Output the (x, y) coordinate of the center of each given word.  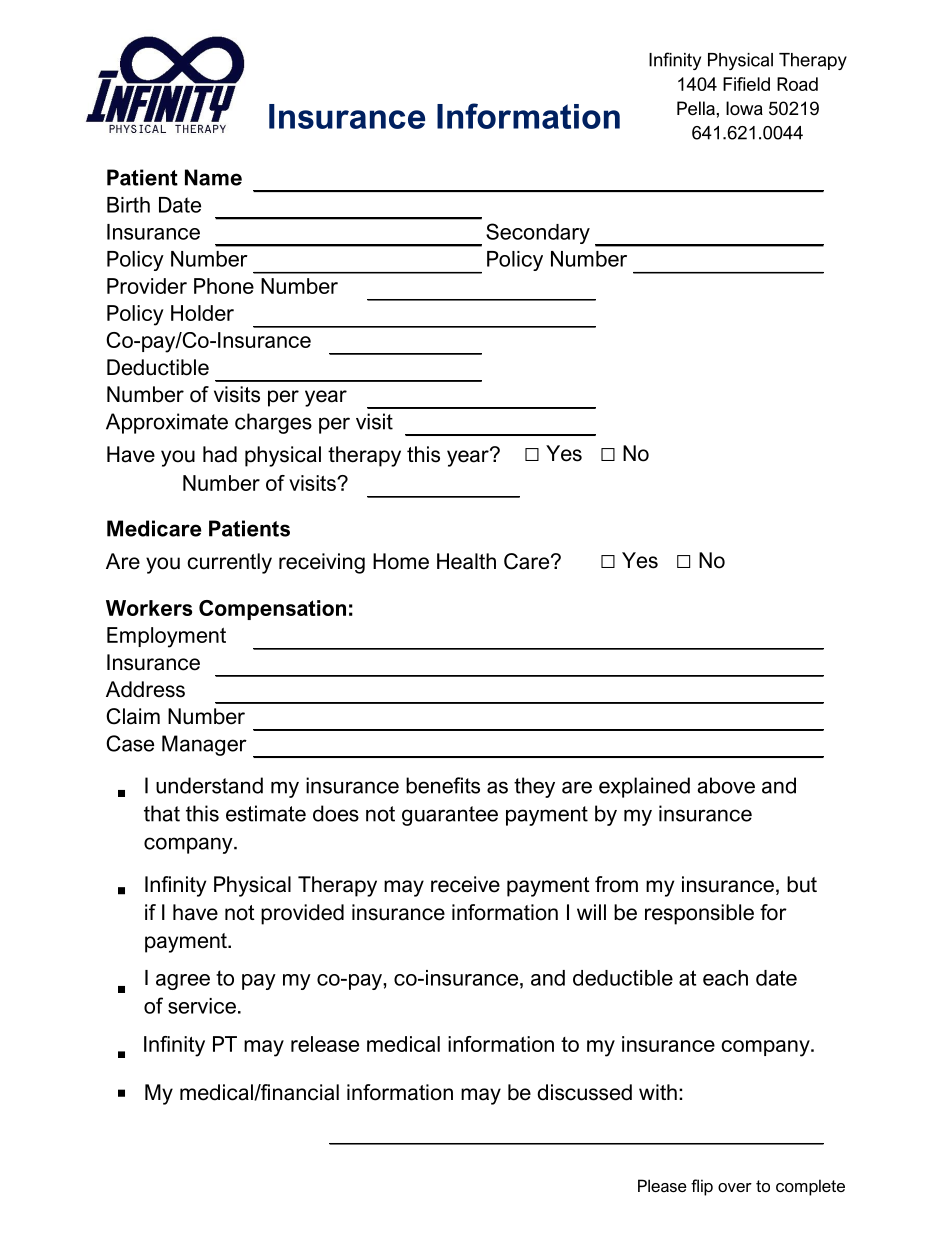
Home (401, 561)
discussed (584, 1092)
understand (209, 785)
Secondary (538, 233)
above (726, 785)
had (220, 454)
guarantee (450, 816)
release (325, 1044)
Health (466, 561)
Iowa (744, 108)
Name (213, 177)
